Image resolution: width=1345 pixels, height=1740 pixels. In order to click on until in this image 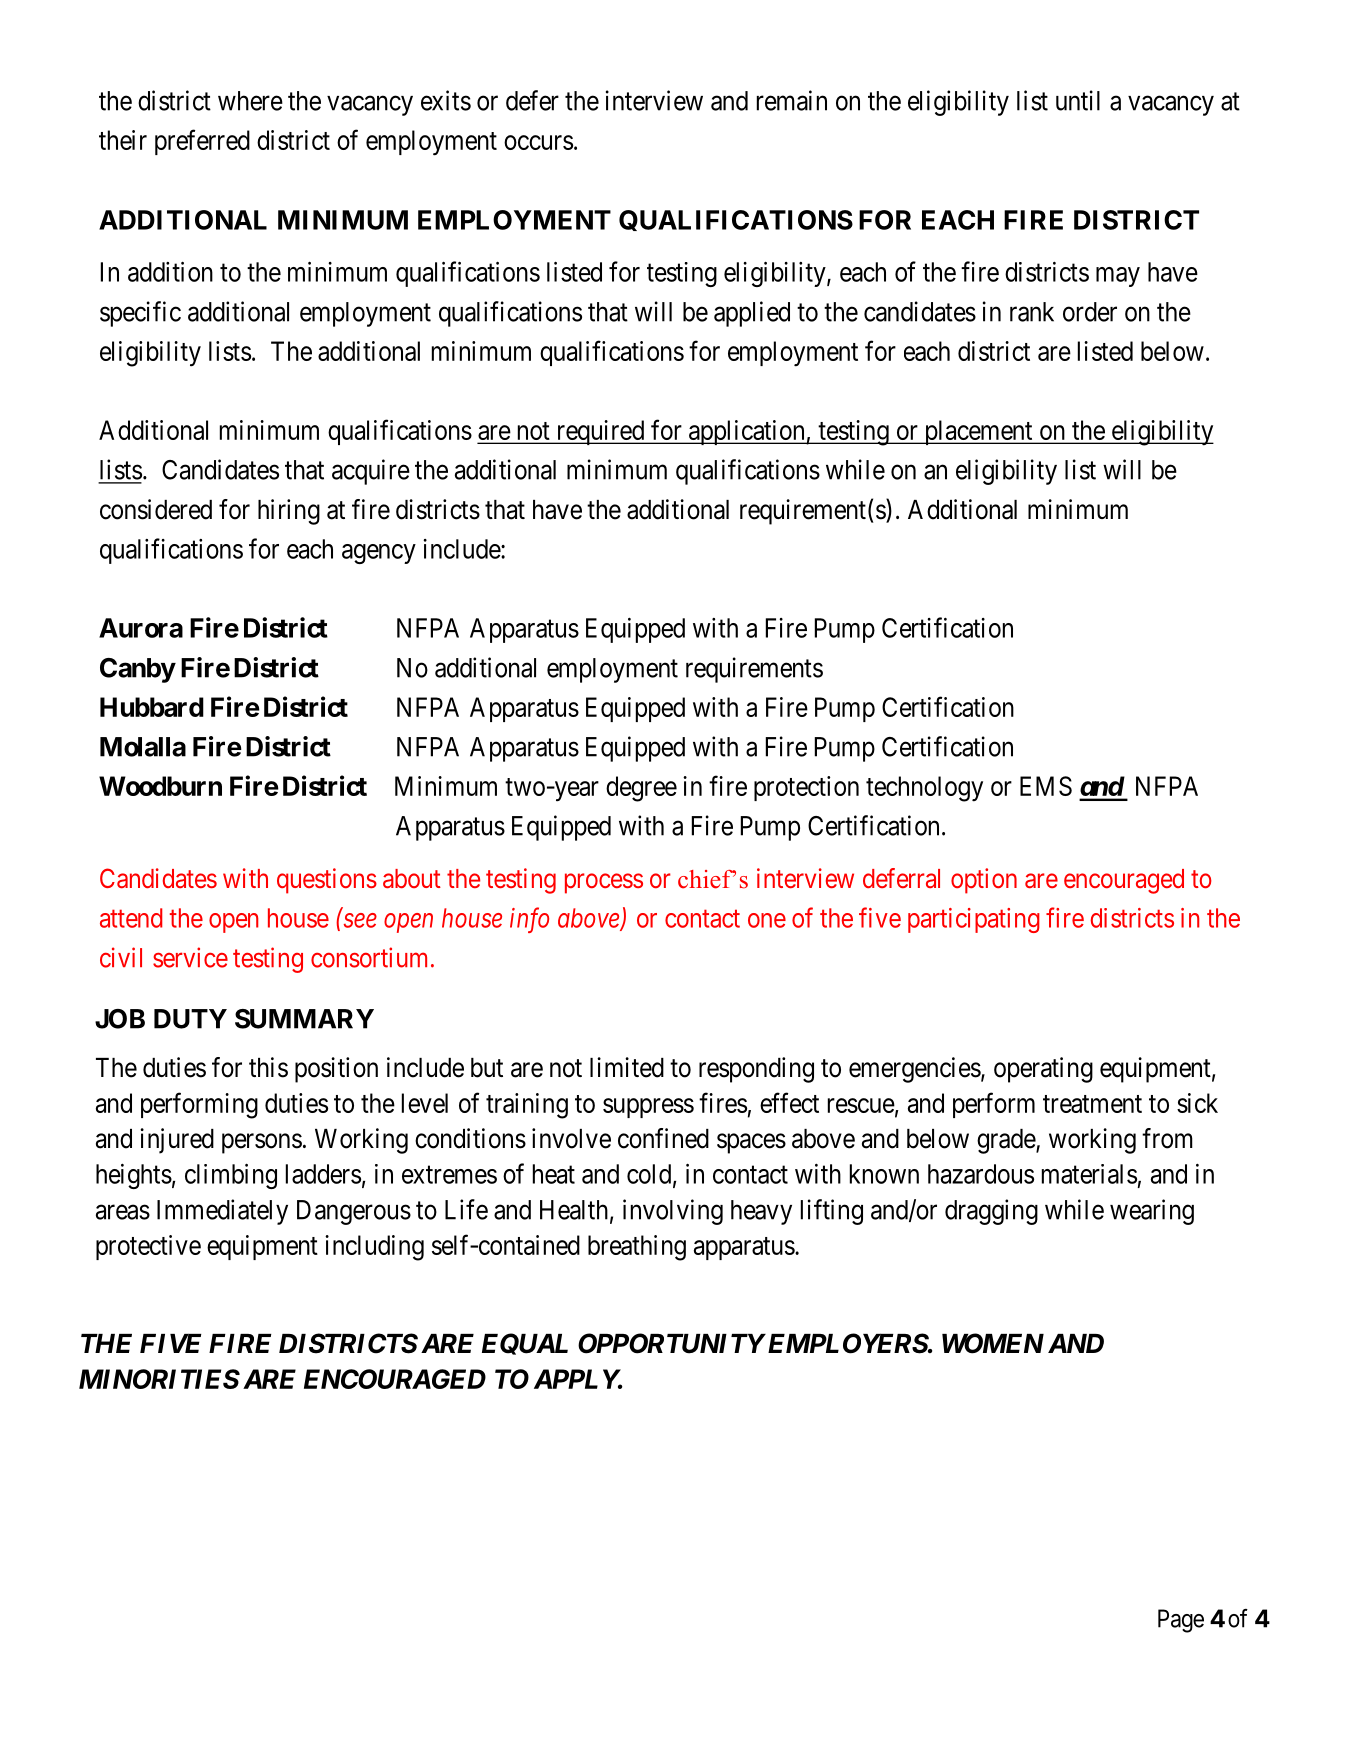, I will do `click(1078, 100)`.
